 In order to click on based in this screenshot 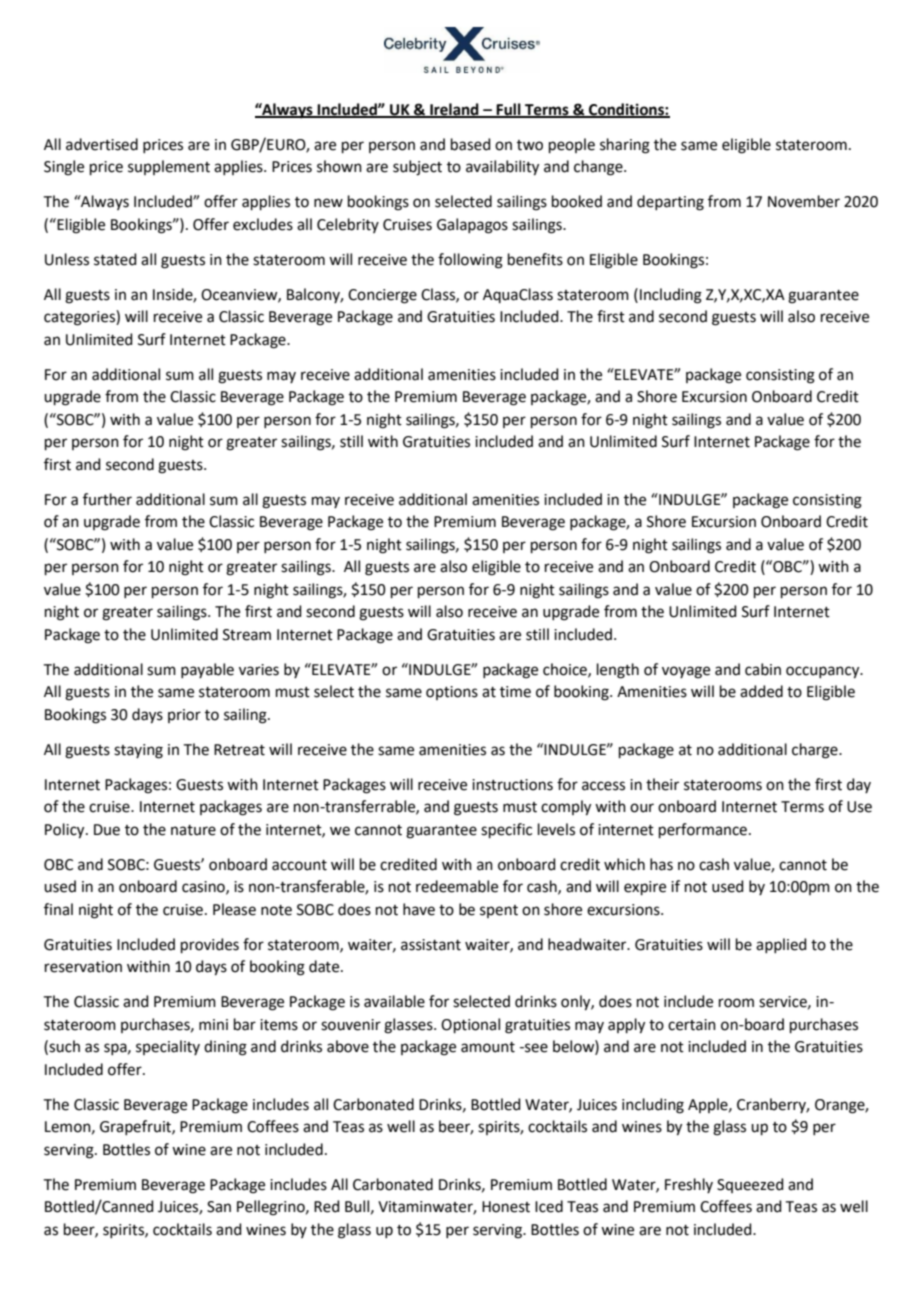, I will do `click(471, 144)`.
